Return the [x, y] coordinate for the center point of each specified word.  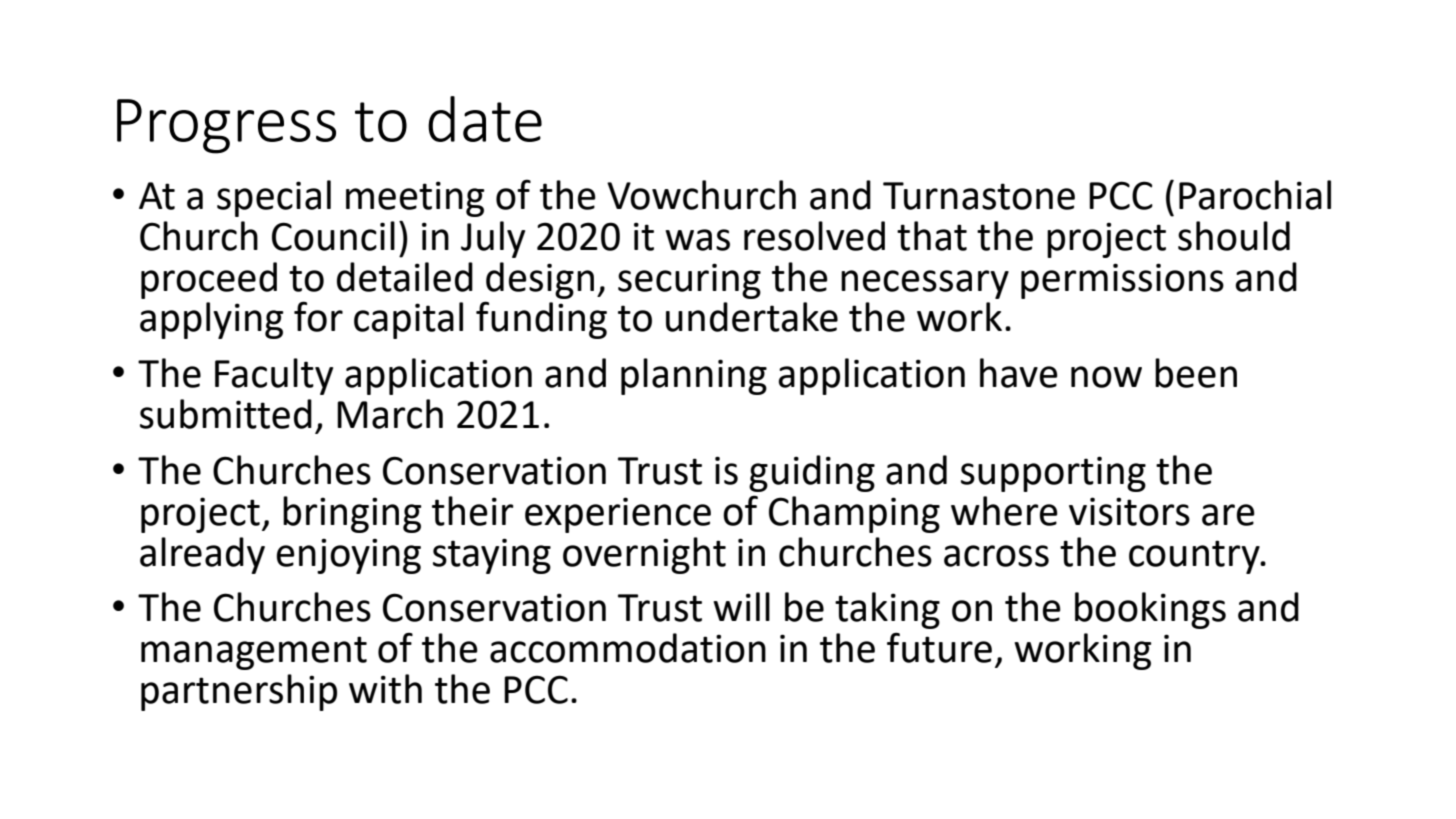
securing [689, 281]
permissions [1122, 281]
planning [694, 376]
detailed [405, 277]
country [1195, 557]
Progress [226, 126]
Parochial [1255, 195]
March [390, 414]
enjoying [348, 556]
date [485, 119]
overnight [644, 555]
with [385, 689]
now [1106, 377]
